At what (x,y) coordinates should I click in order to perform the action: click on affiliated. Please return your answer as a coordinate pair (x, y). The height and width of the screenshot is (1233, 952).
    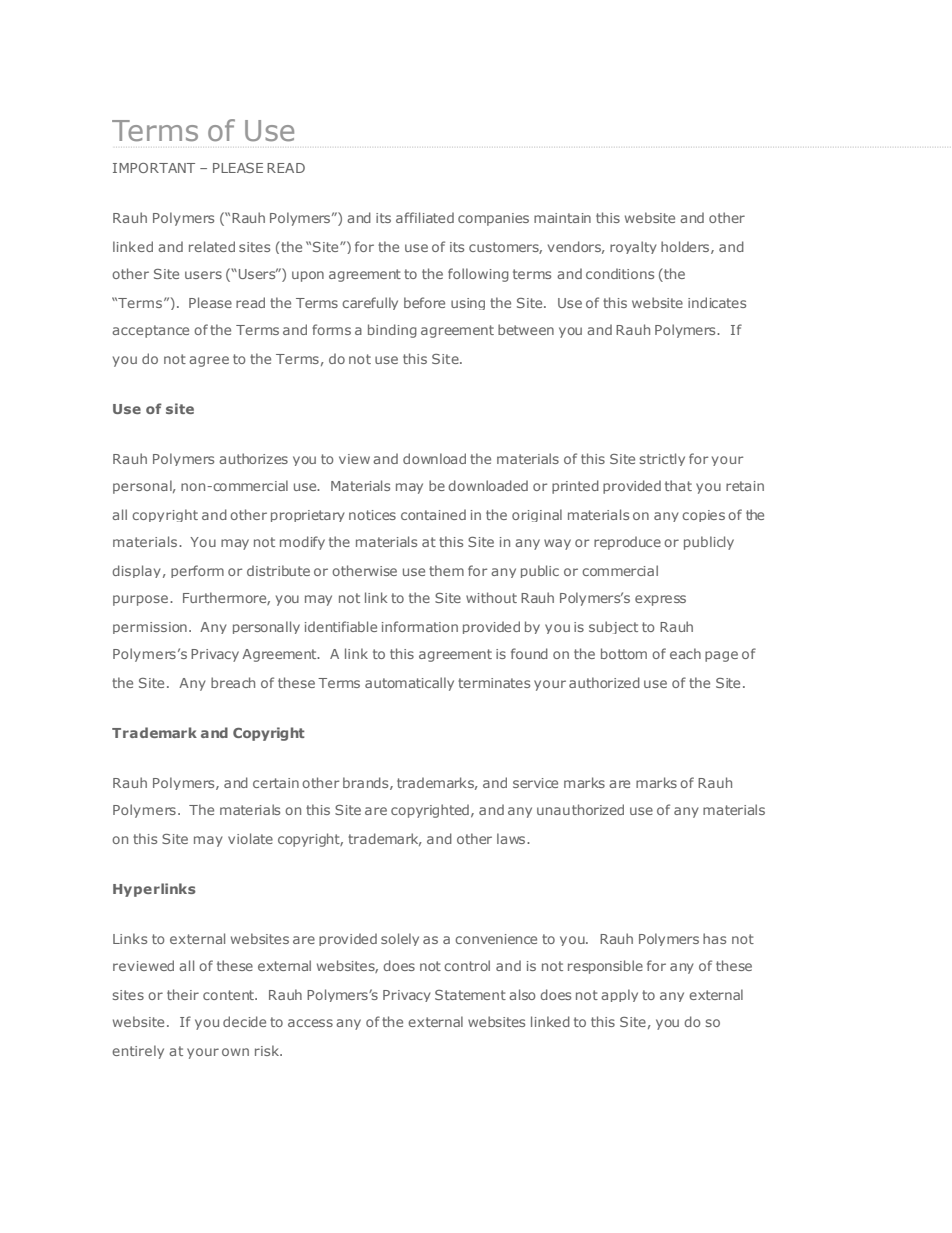
    Looking at the image, I should click on (425, 217).
